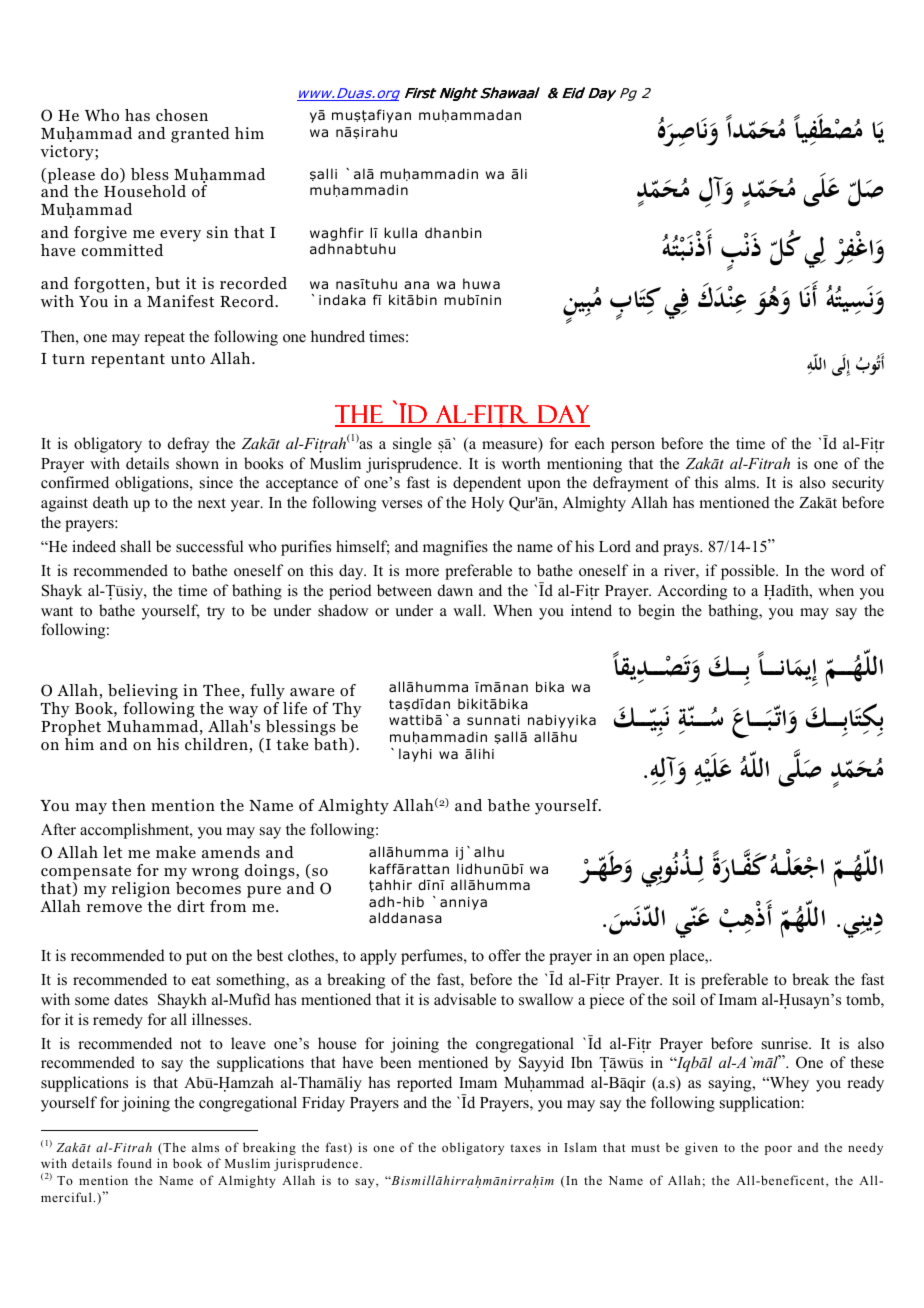 This screenshot has width=924, height=1308. I want to click on dawn, so click(455, 590).
